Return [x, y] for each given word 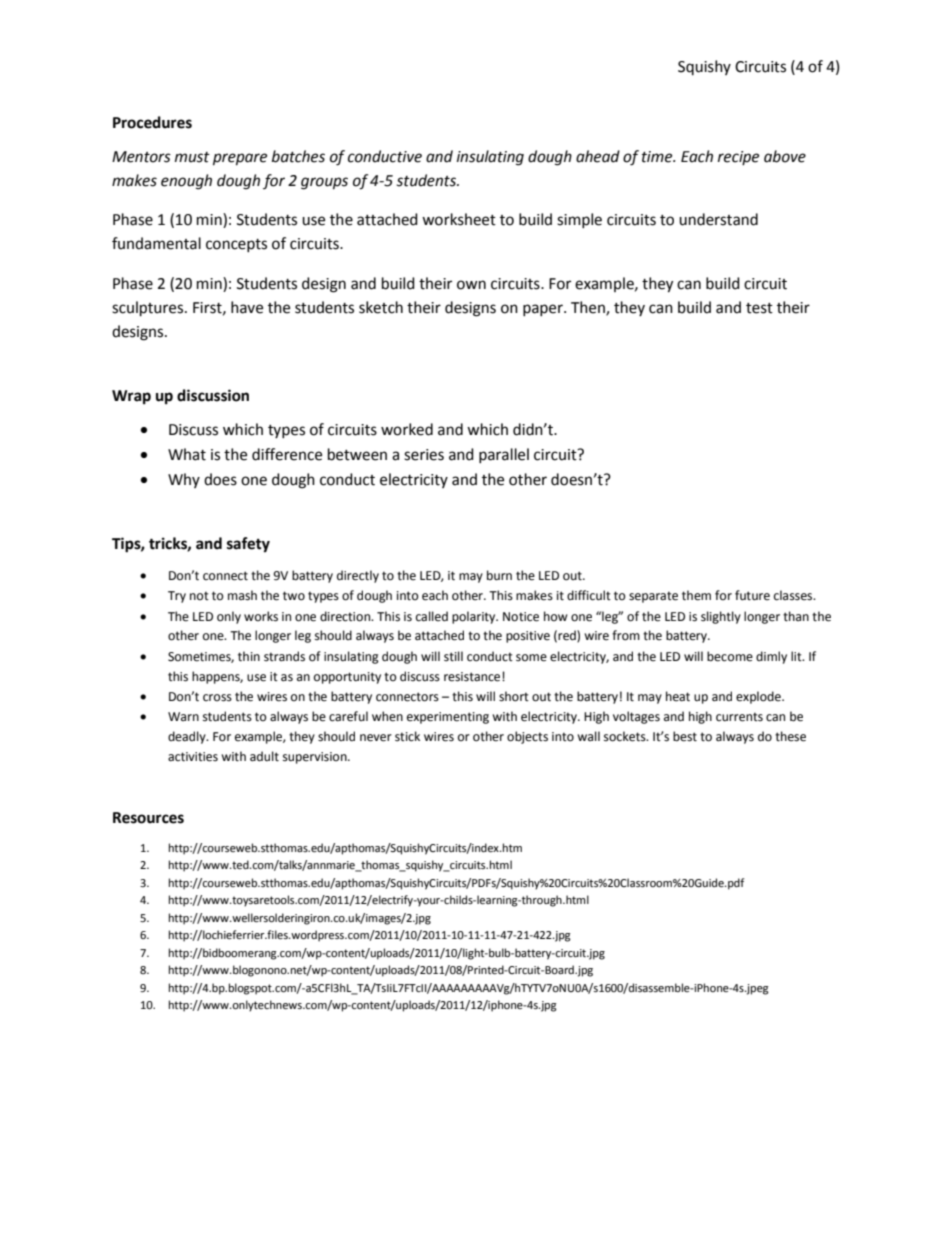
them [696, 595]
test [759, 308]
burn [499, 575]
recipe [738, 158]
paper [544, 310]
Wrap [131, 397]
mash [242, 595]
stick [407, 736]
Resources [148, 818]
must [192, 157]
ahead [598, 156]
